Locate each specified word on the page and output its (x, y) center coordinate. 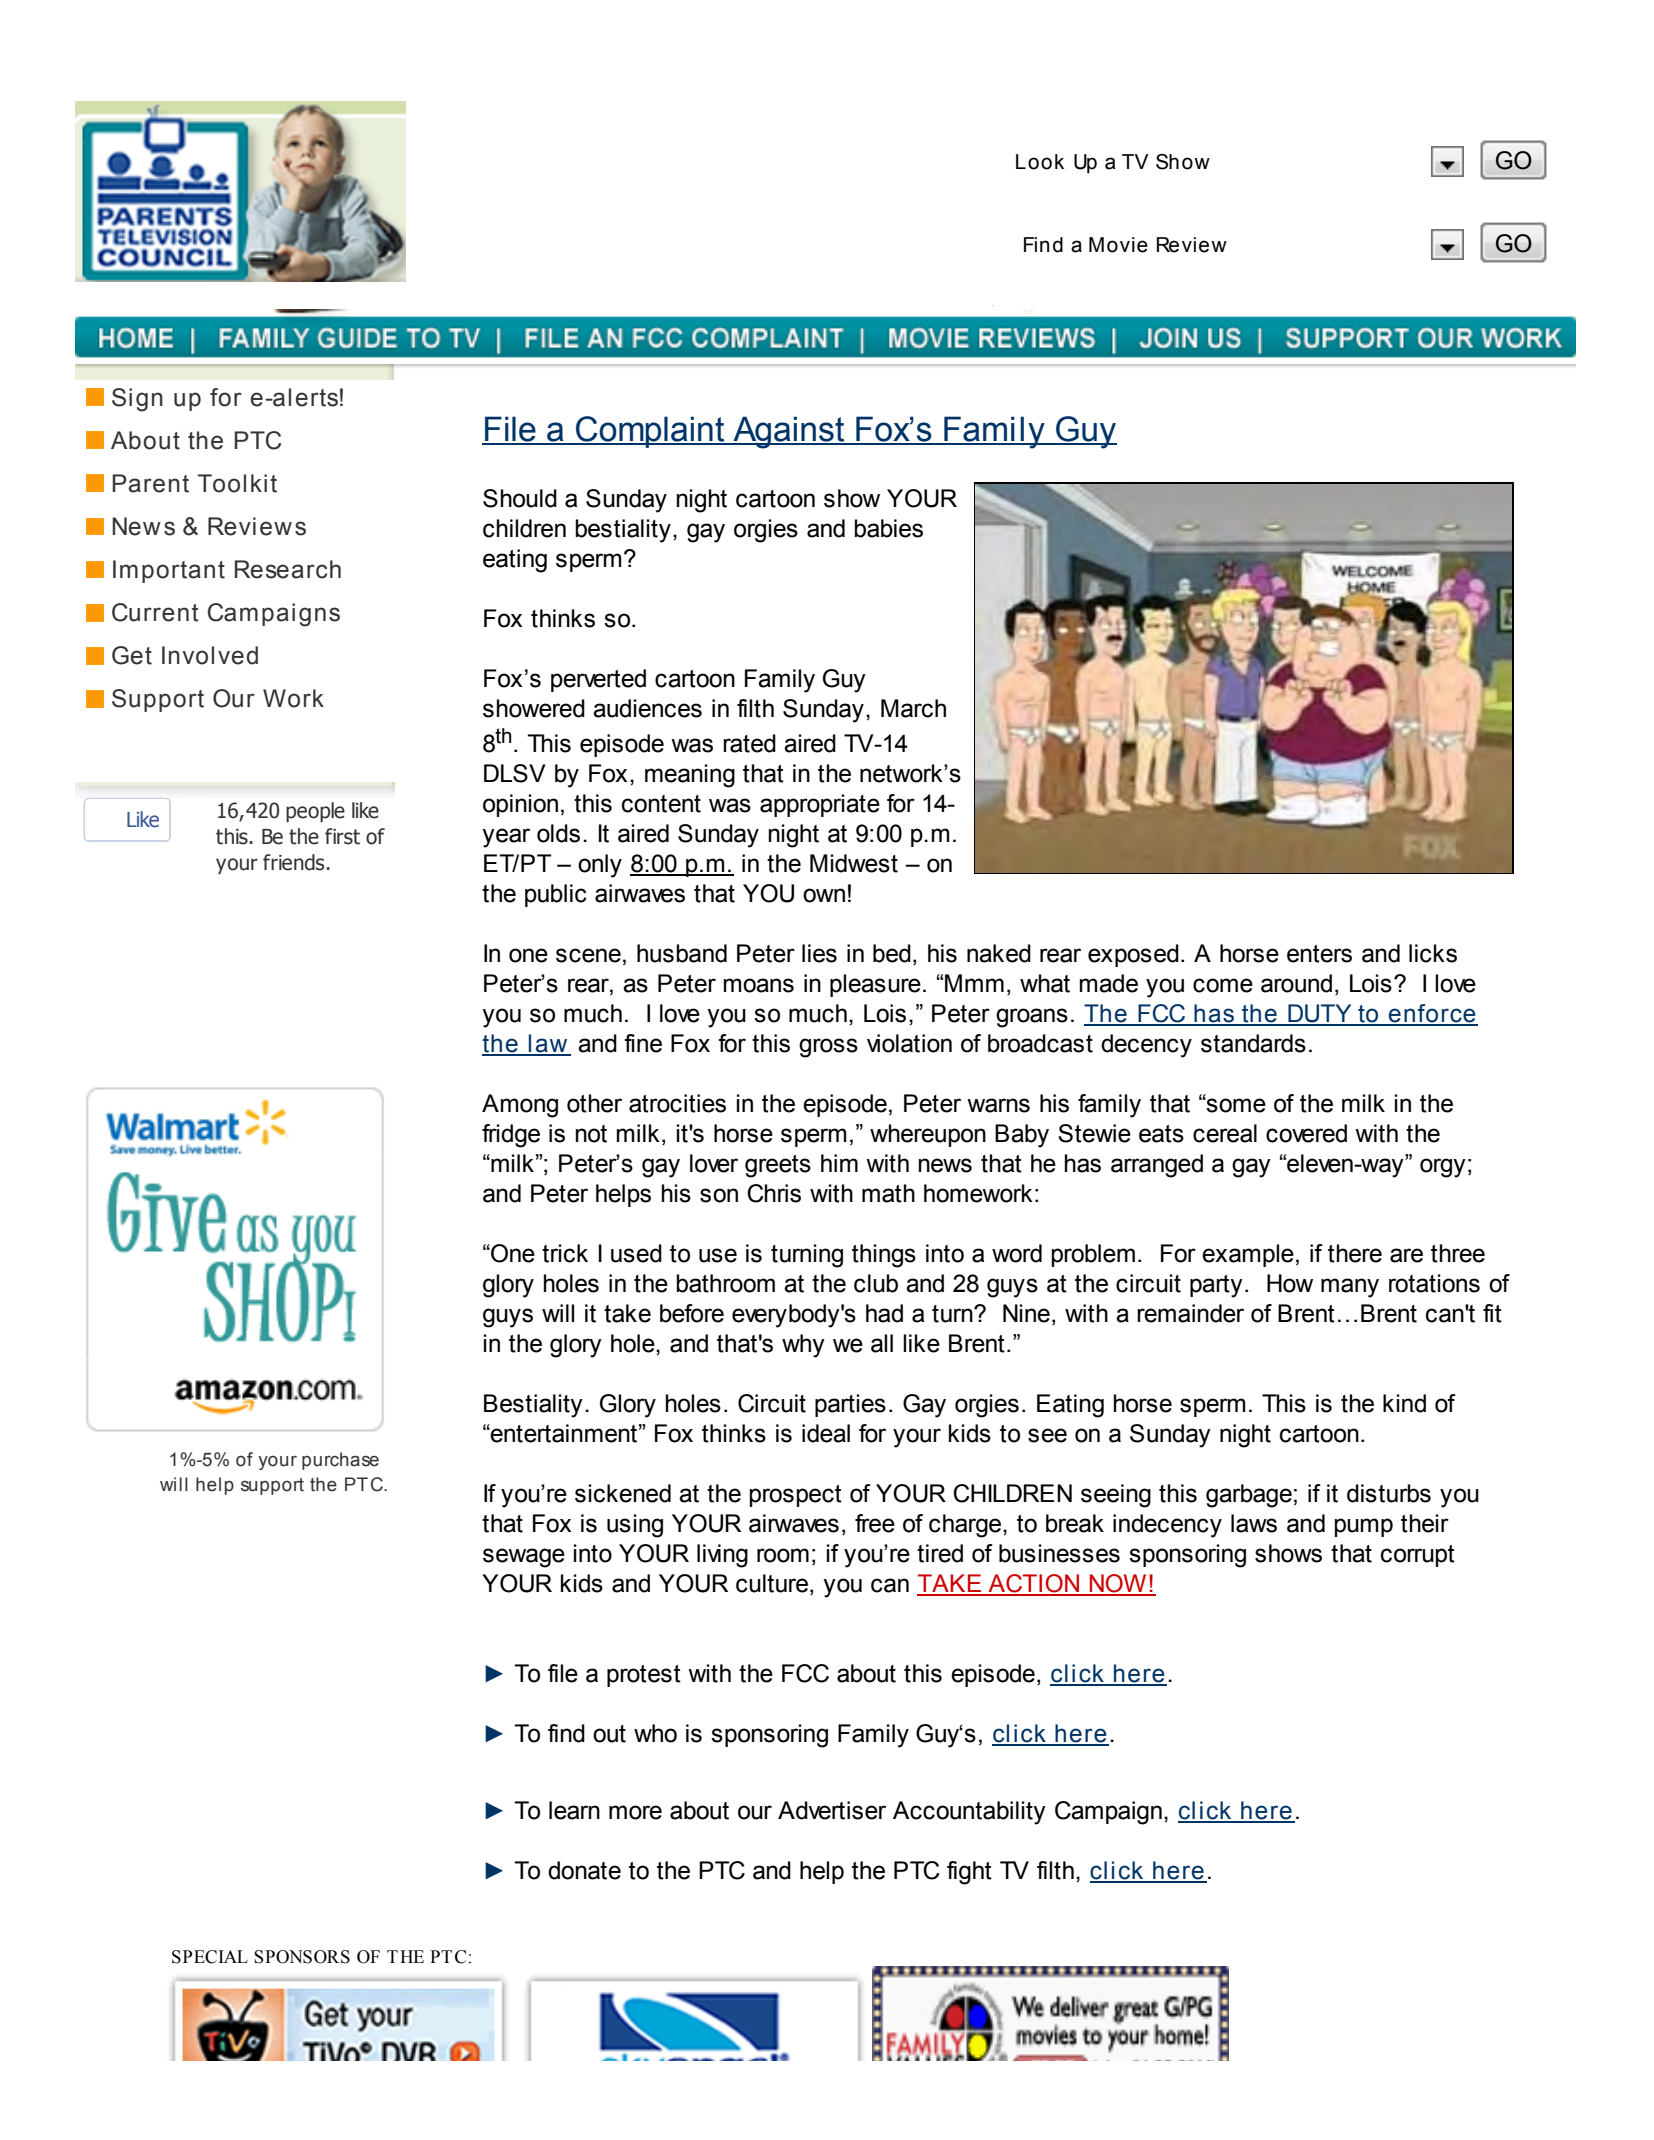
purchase (340, 1461)
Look (1040, 162)
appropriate (820, 805)
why (803, 1346)
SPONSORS (302, 1957)
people (315, 812)
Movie (1118, 245)
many (1350, 1288)
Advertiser (832, 1810)
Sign (137, 400)
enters (1319, 954)
